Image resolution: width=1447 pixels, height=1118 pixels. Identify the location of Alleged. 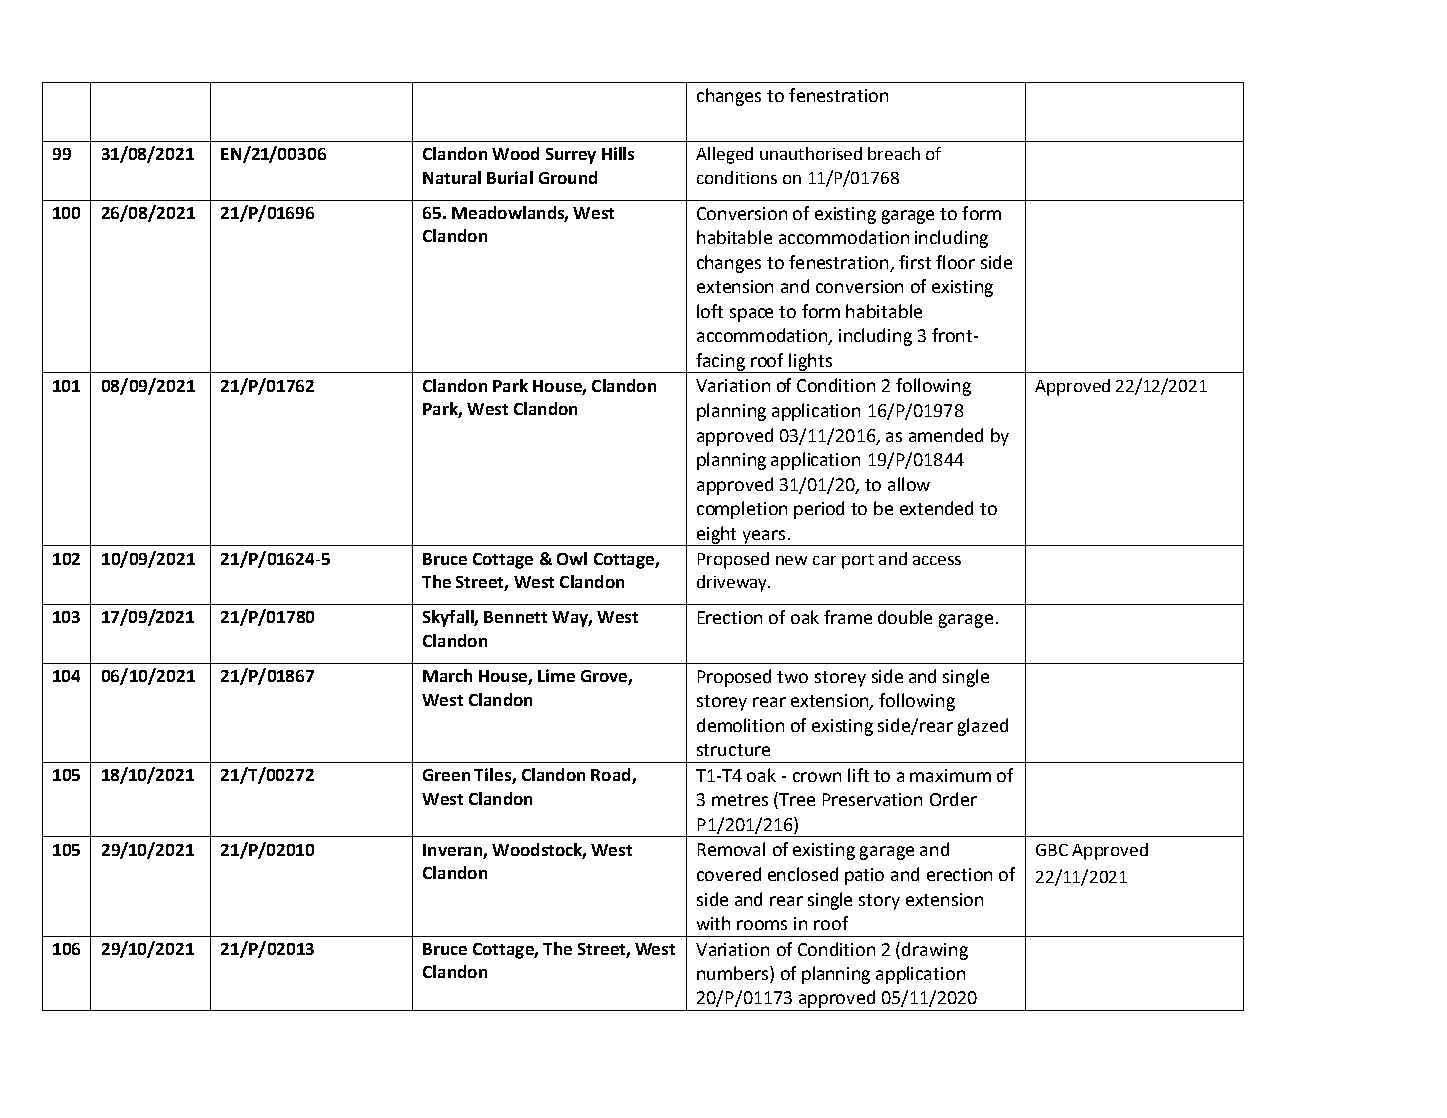
(724, 155).
